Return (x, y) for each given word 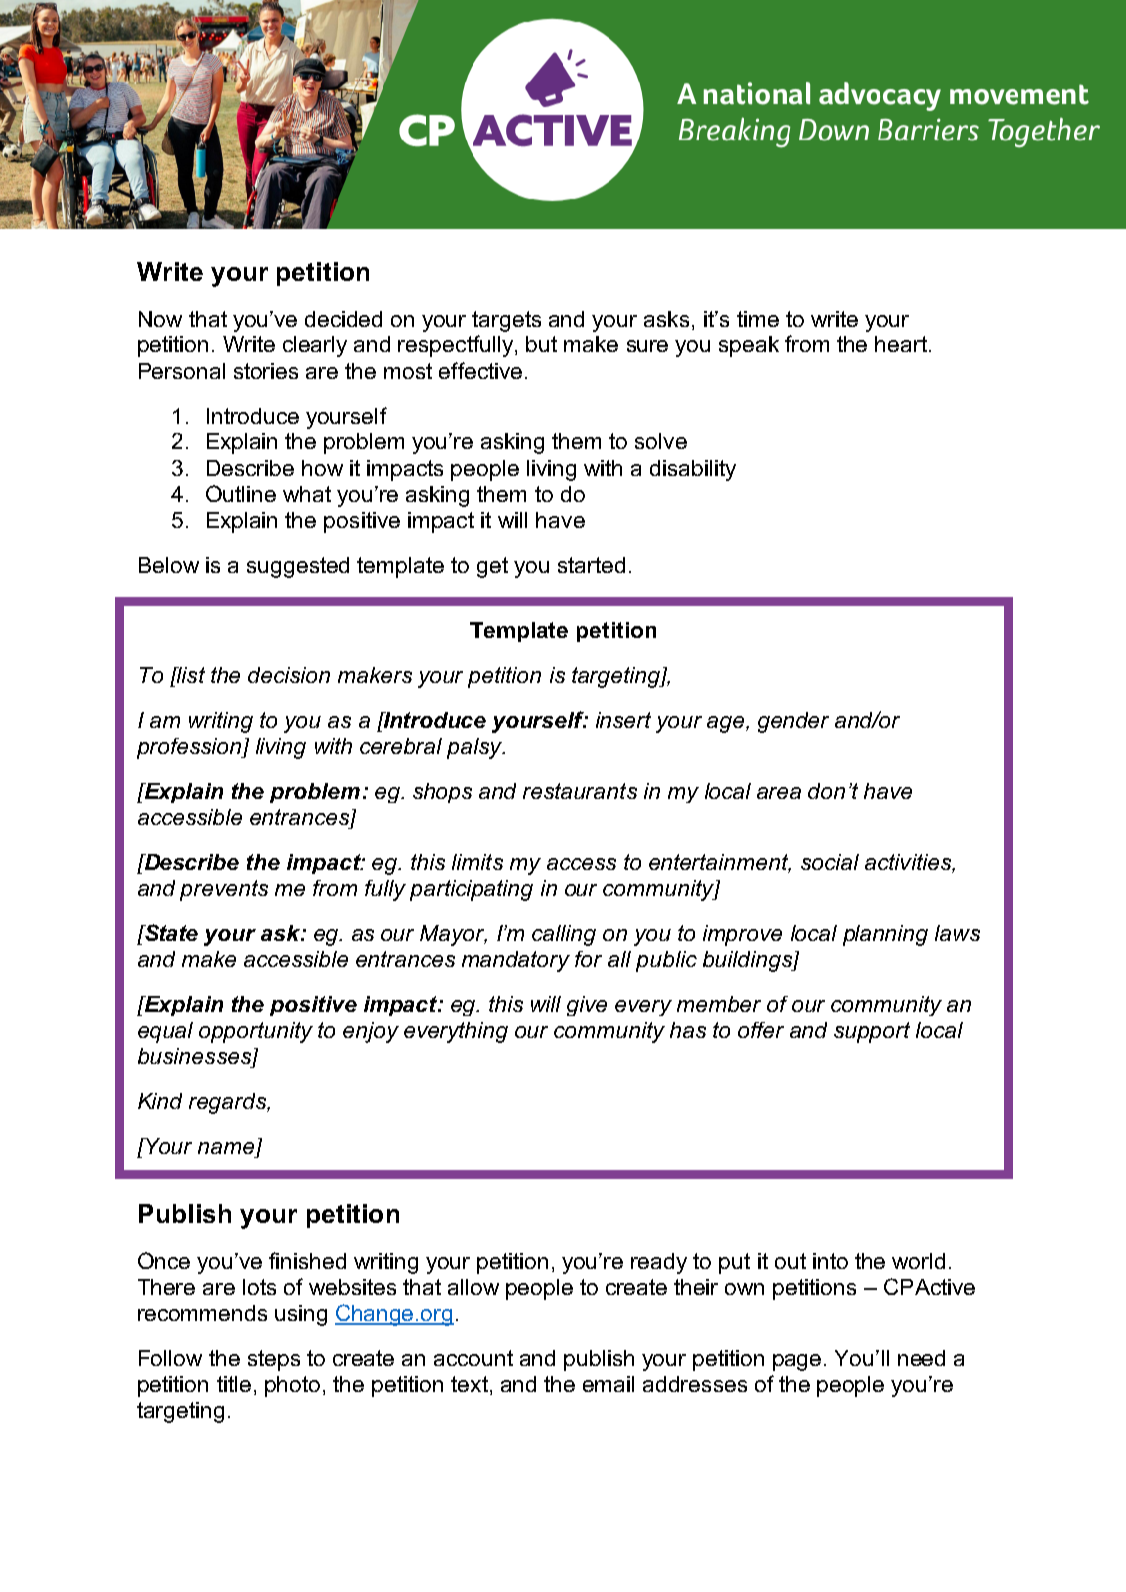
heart (901, 344)
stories (266, 371)
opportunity (256, 1032)
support (872, 1032)
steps (274, 1360)
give (587, 1006)
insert (623, 720)
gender (793, 722)
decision (289, 675)
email (608, 1384)
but (541, 344)
